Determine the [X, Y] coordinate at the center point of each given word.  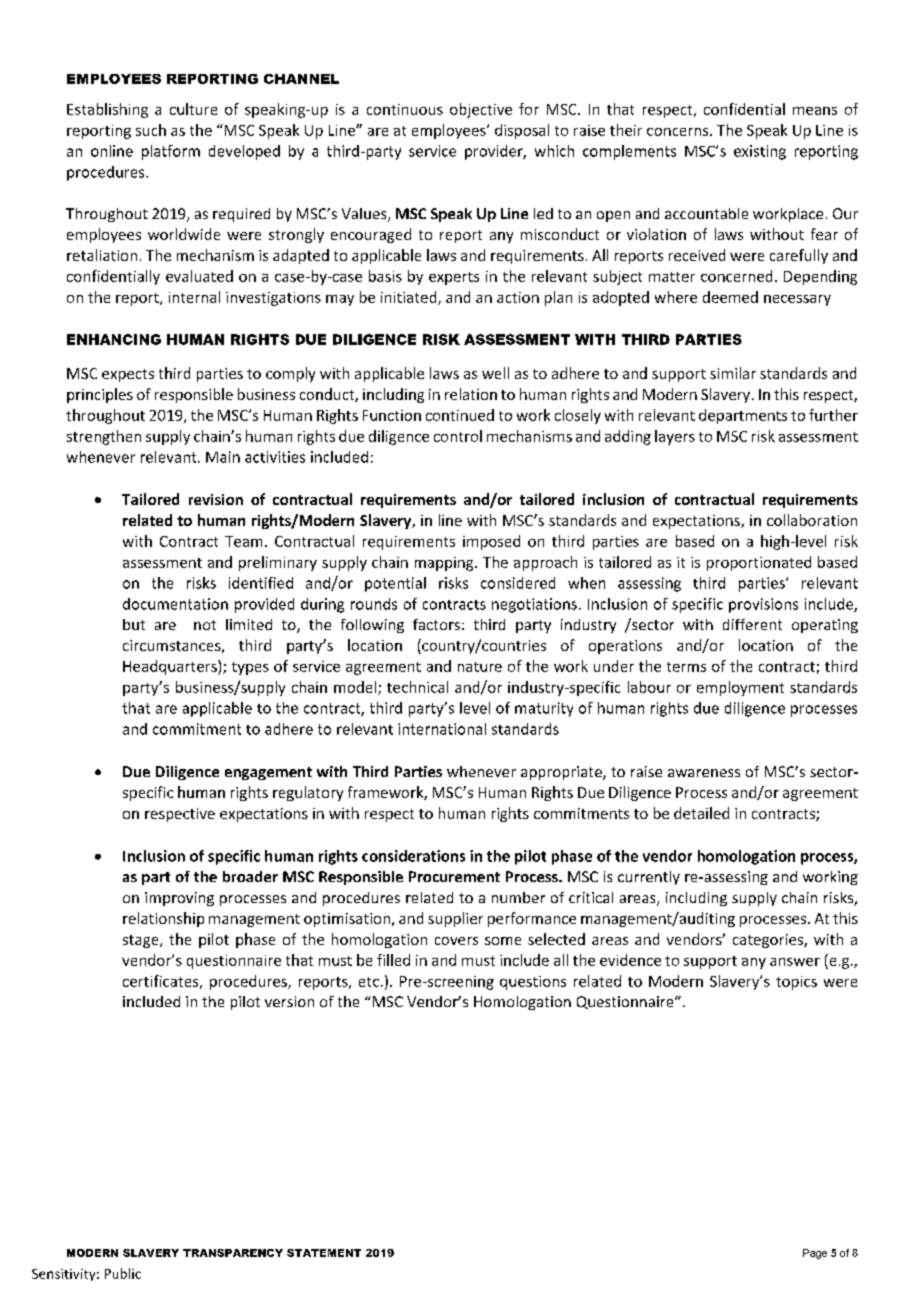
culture [193, 109]
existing [760, 152]
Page [815, 1254]
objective [481, 110]
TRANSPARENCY [233, 1253]
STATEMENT [324, 1253]
